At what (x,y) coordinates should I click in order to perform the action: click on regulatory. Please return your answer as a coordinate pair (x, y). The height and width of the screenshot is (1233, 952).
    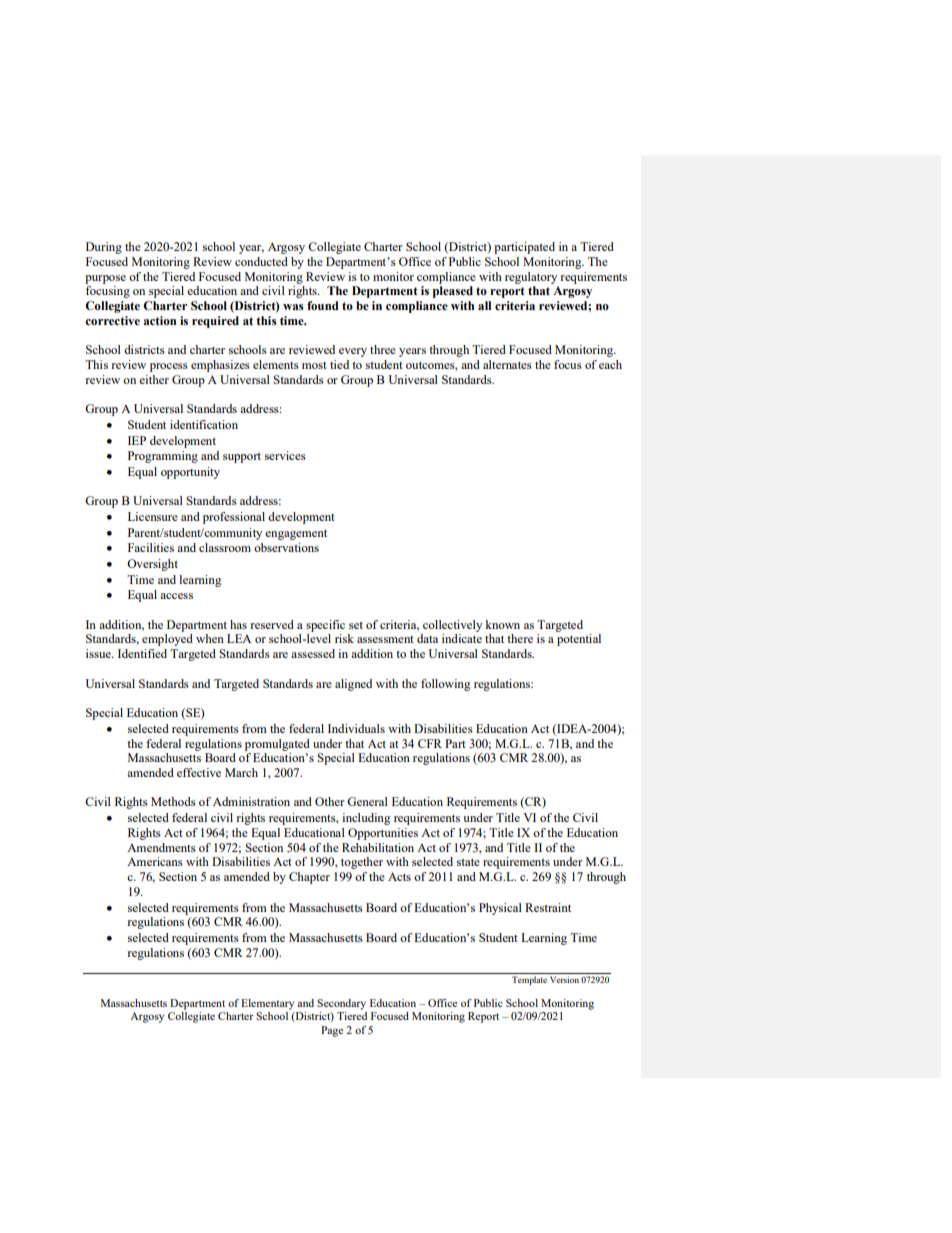
    Looking at the image, I should click on (531, 278).
